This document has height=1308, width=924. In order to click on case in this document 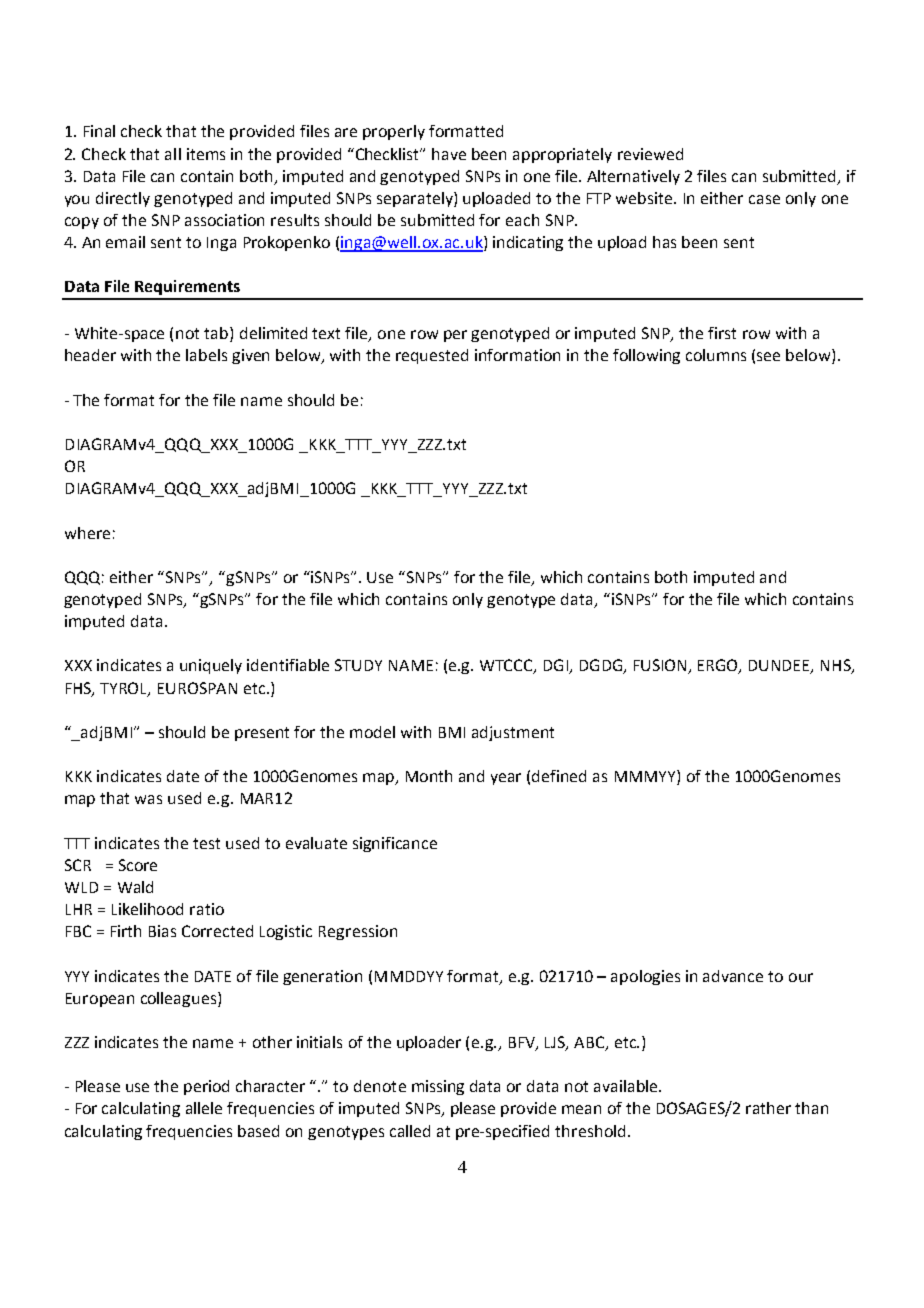, I will do `click(764, 199)`.
